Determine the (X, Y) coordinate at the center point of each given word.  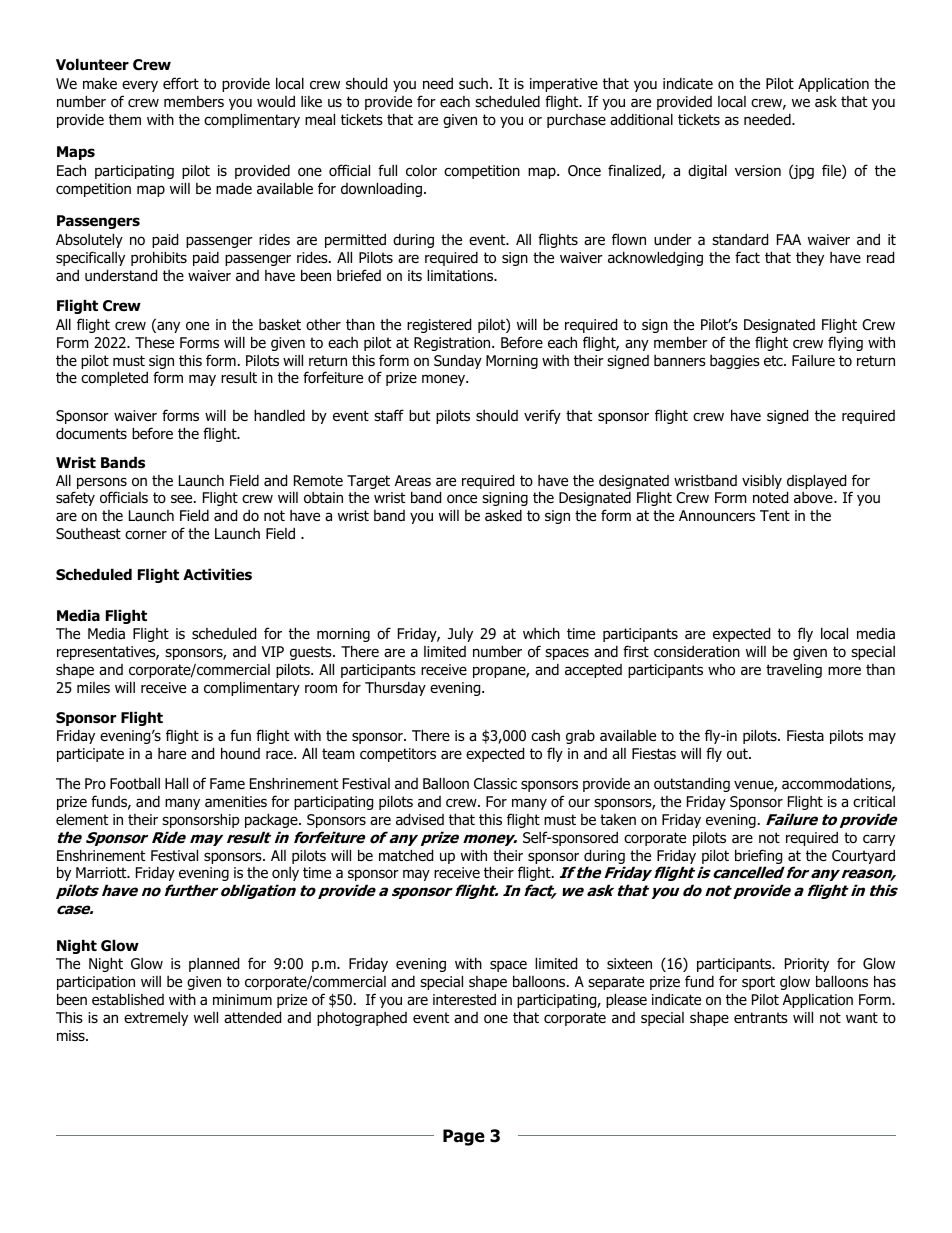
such (473, 83)
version (758, 171)
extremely (156, 1019)
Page (464, 1137)
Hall (176, 783)
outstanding (692, 785)
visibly (762, 481)
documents (91, 433)
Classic (495, 784)
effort (181, 83)
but (419, 415)
